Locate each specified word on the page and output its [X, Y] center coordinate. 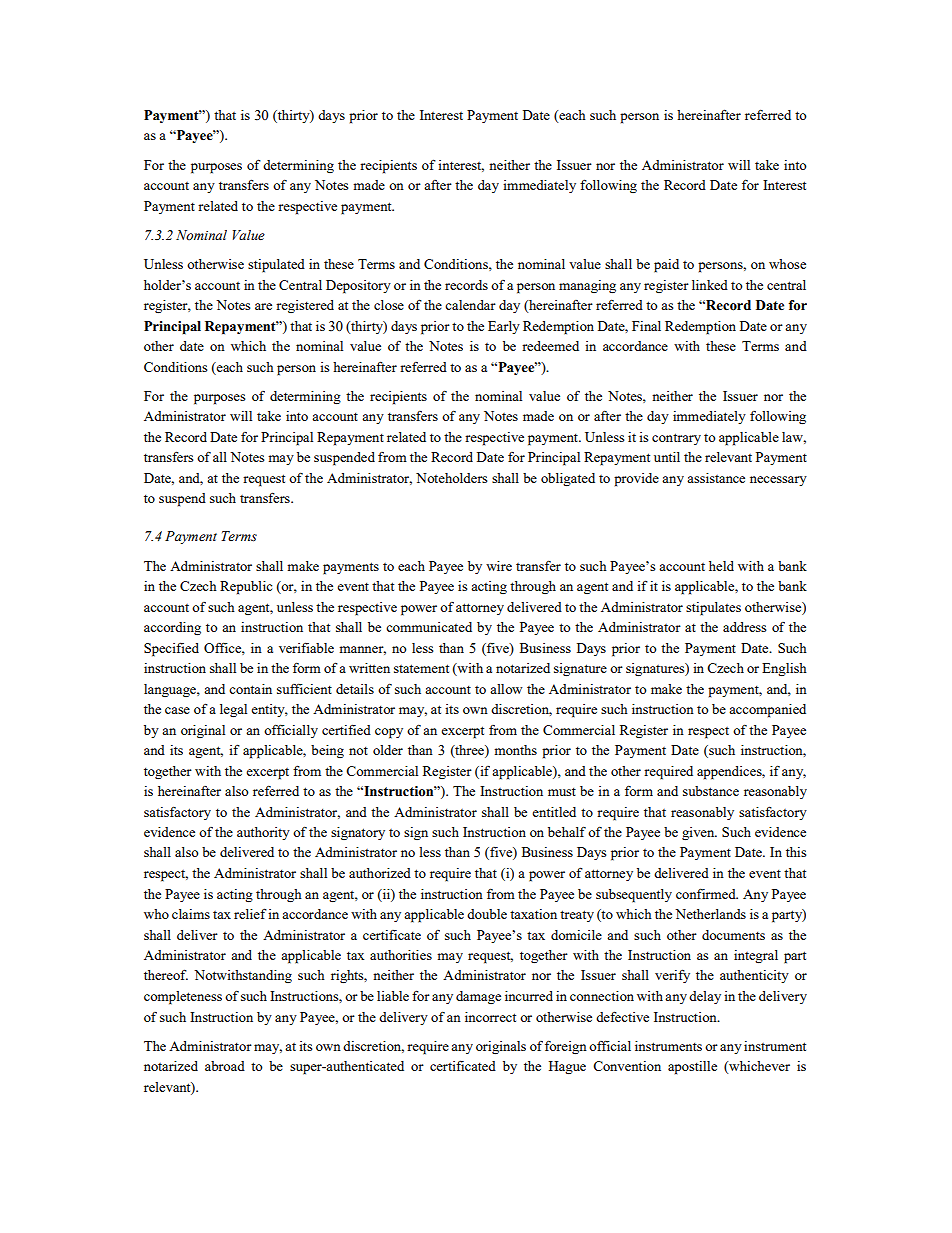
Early [504, 327]
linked [710, 285]
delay [705, 997]
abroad [225, 1066]
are [263, 306]
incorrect [490, 1017]
